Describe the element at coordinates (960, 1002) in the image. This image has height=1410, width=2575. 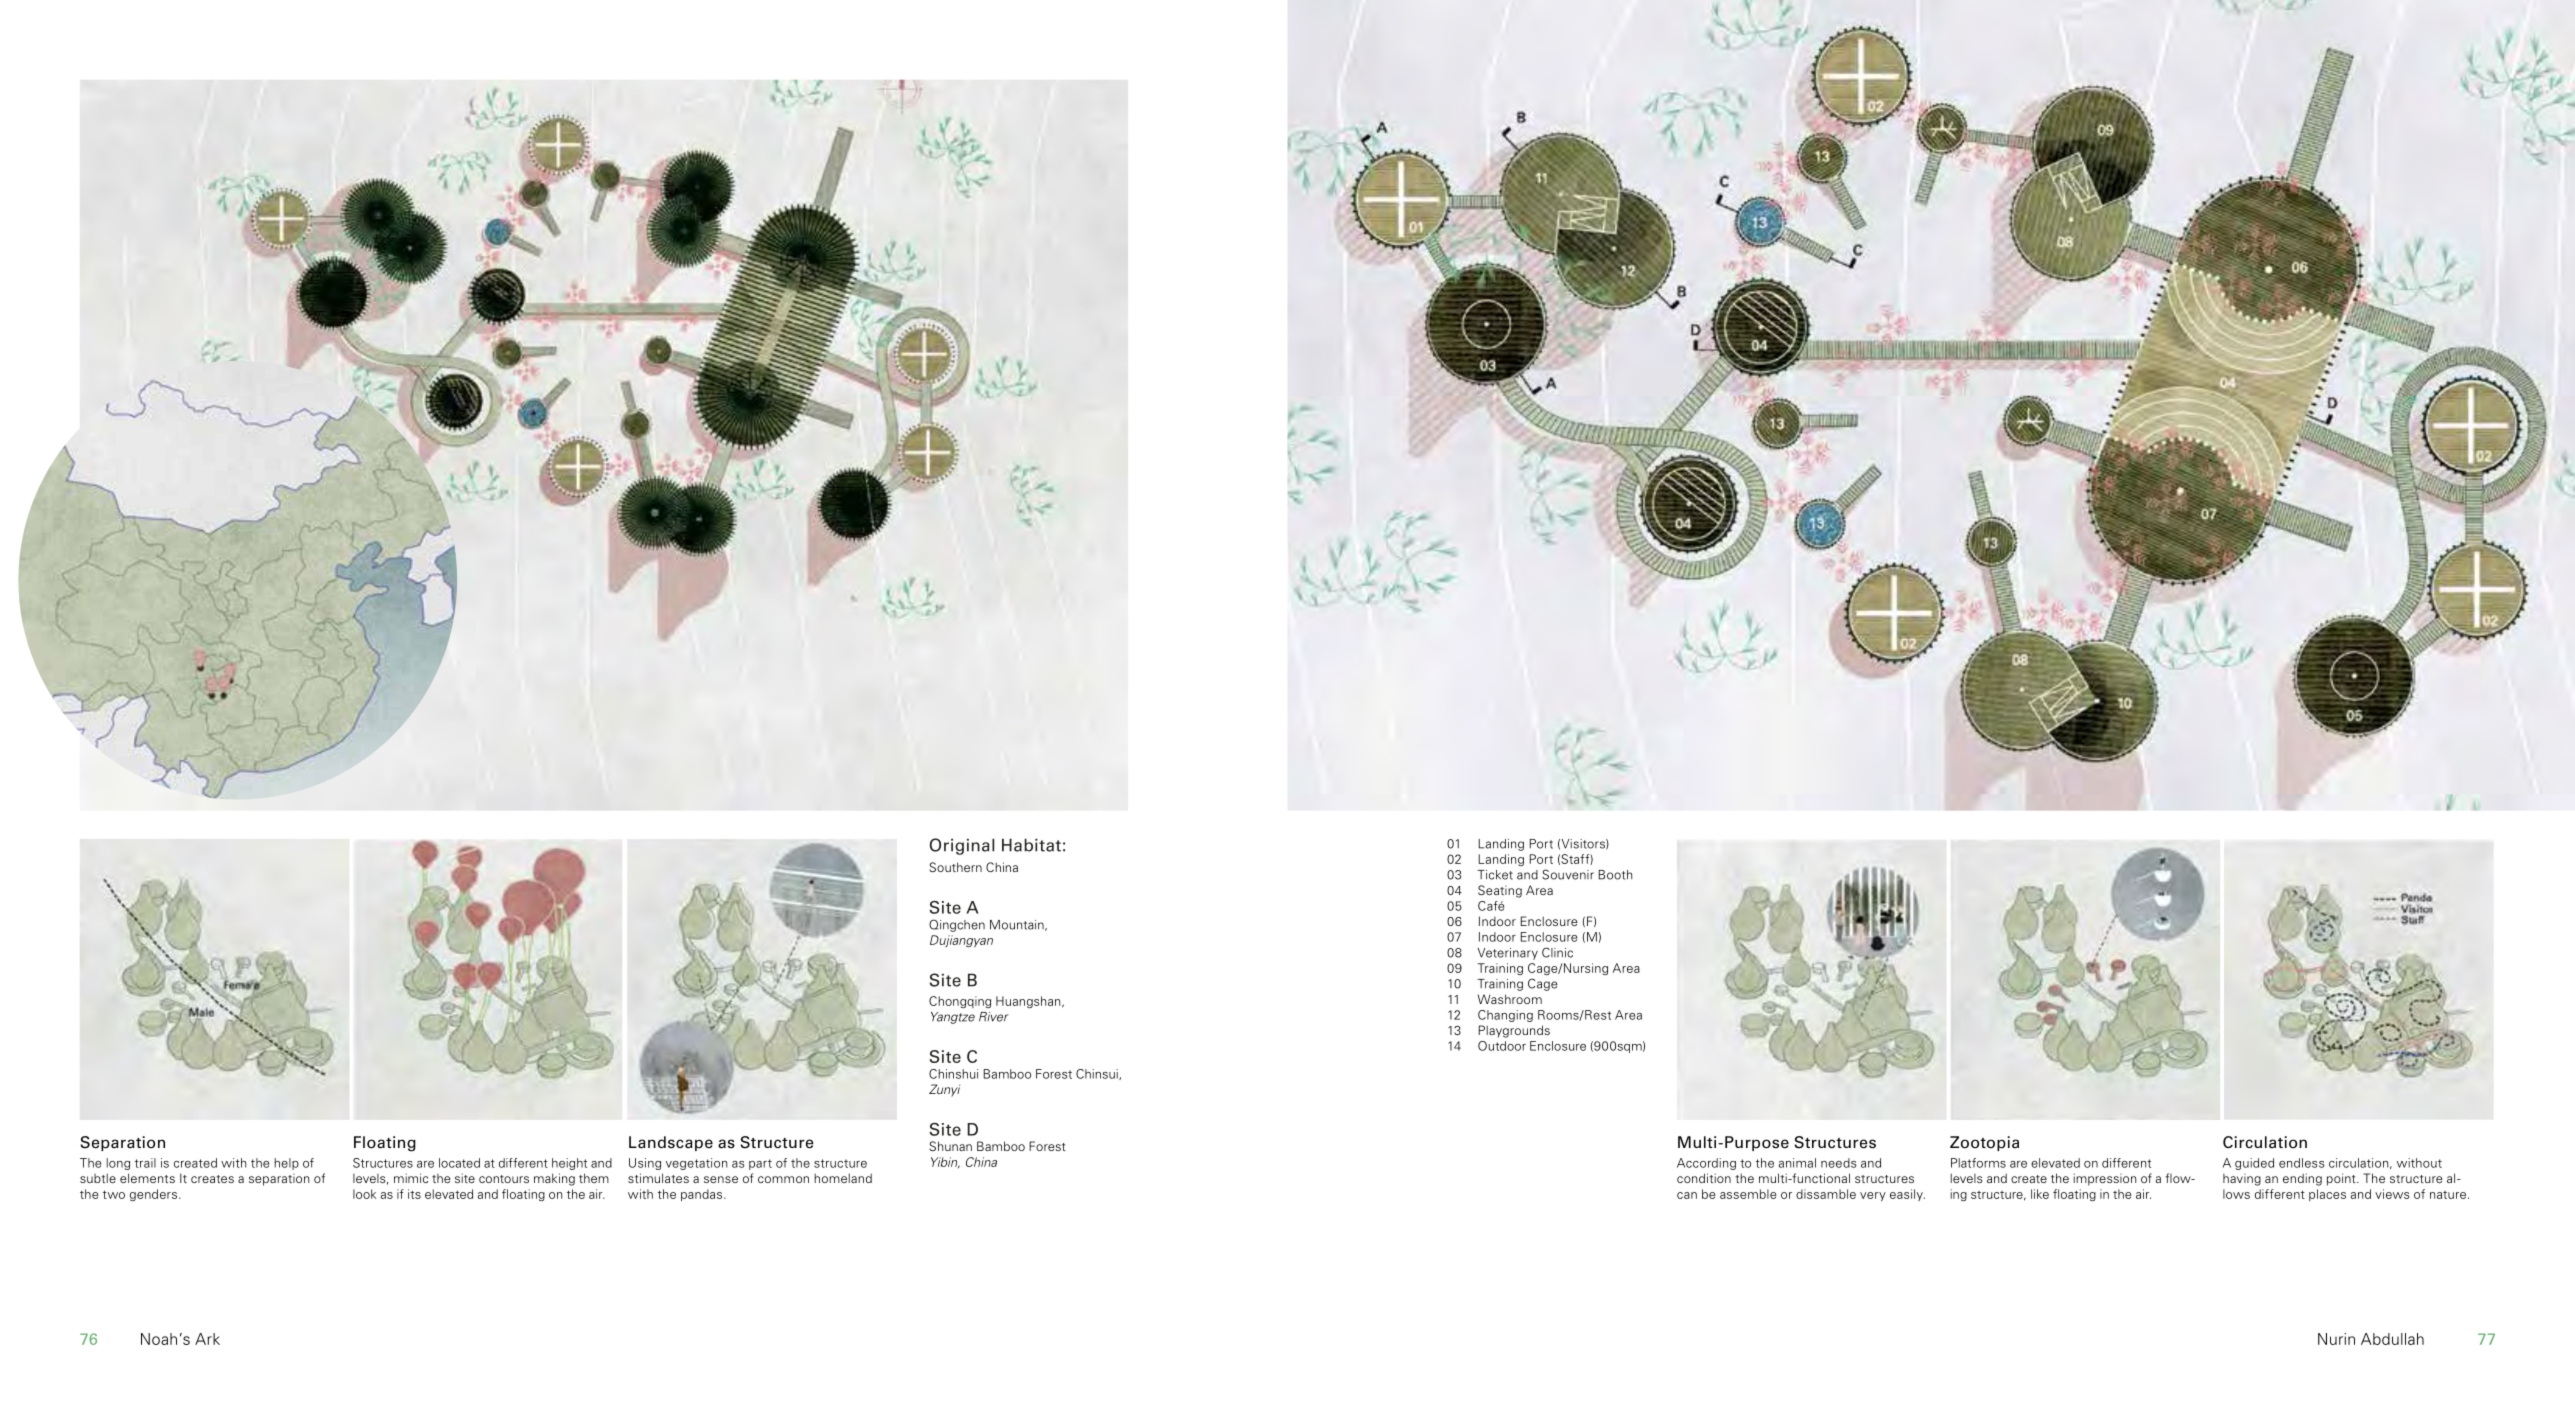
I see `Chongqing` at that location.
